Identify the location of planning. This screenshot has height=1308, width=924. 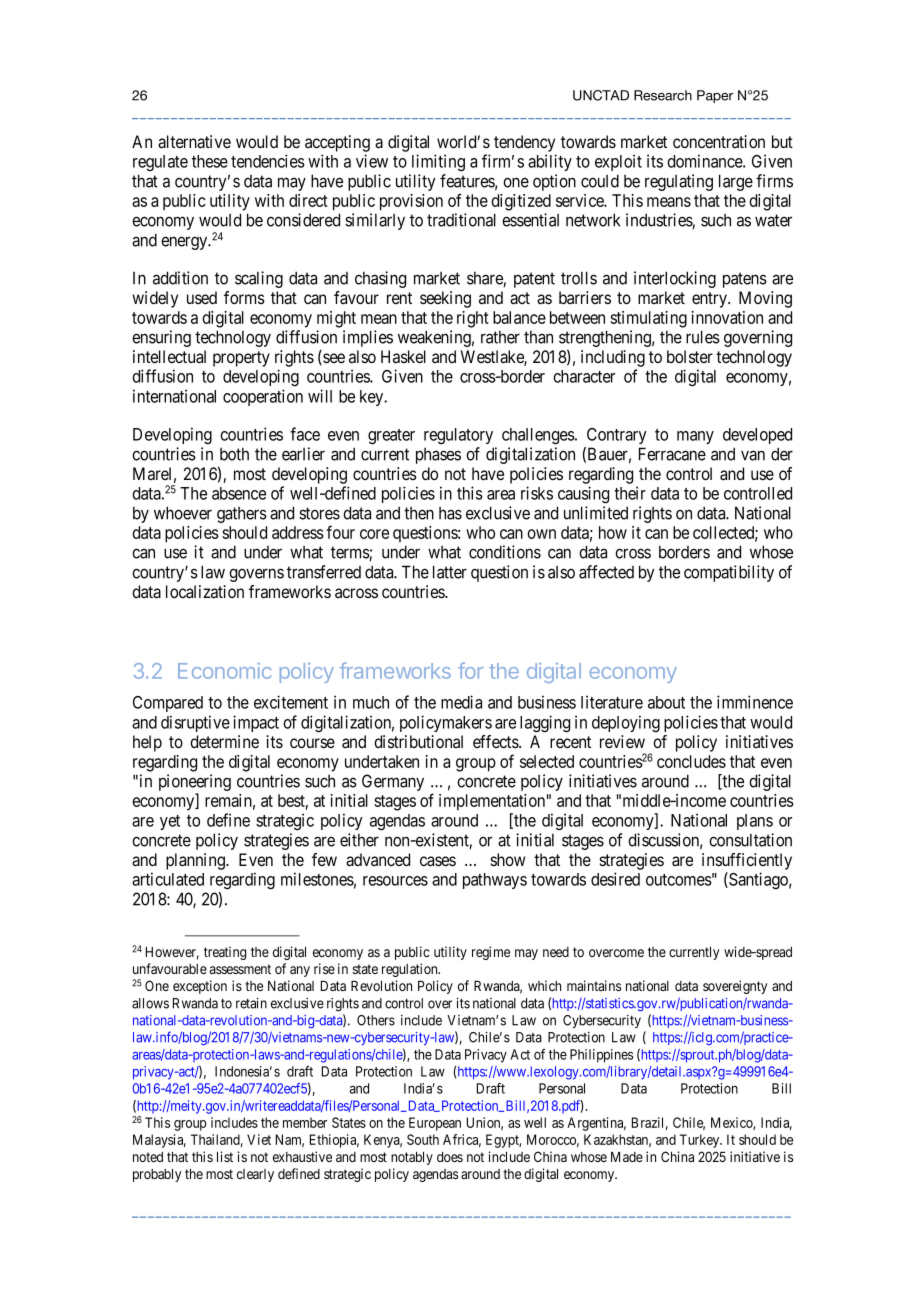
(196, 861).
